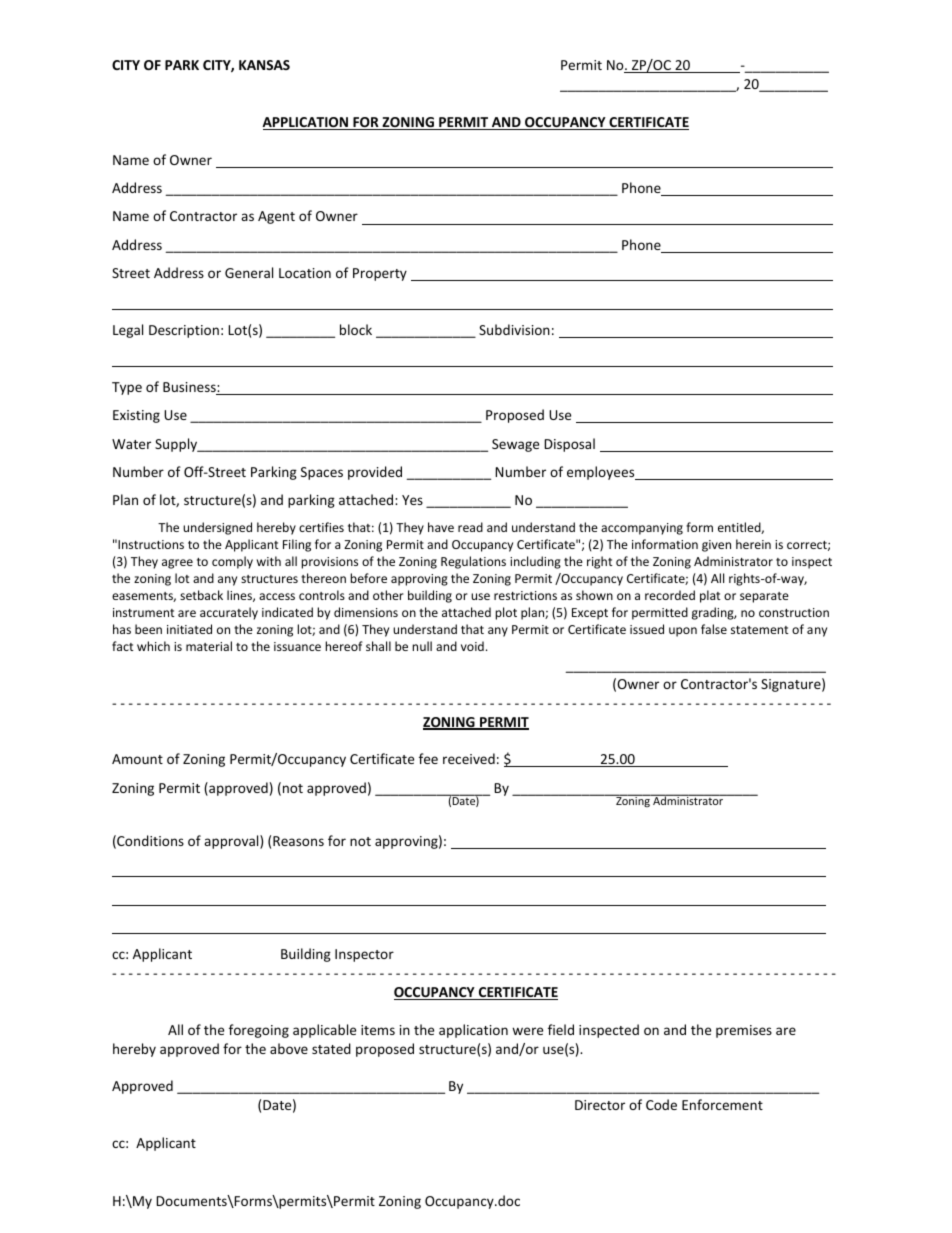  I want to click on employees, so click(602, 473).
